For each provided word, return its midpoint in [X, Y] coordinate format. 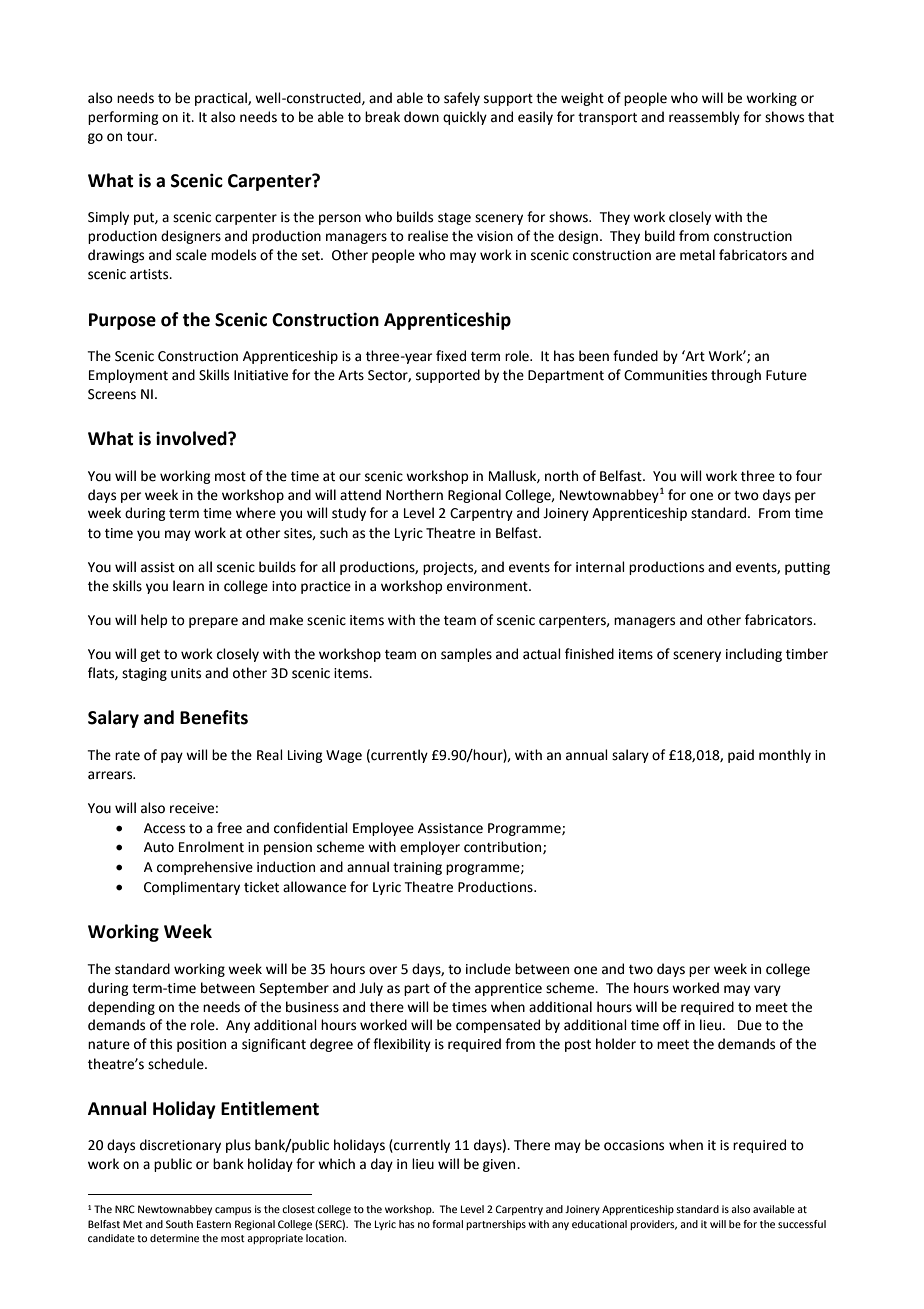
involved [192, 438]
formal [447, 1224]
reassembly [704, 118]
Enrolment [211, 847]
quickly [465, 118]
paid [741, 756]
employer [430, 848]
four [809, 476]
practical [222, 99]
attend [360, 495]
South [179, 1224]
